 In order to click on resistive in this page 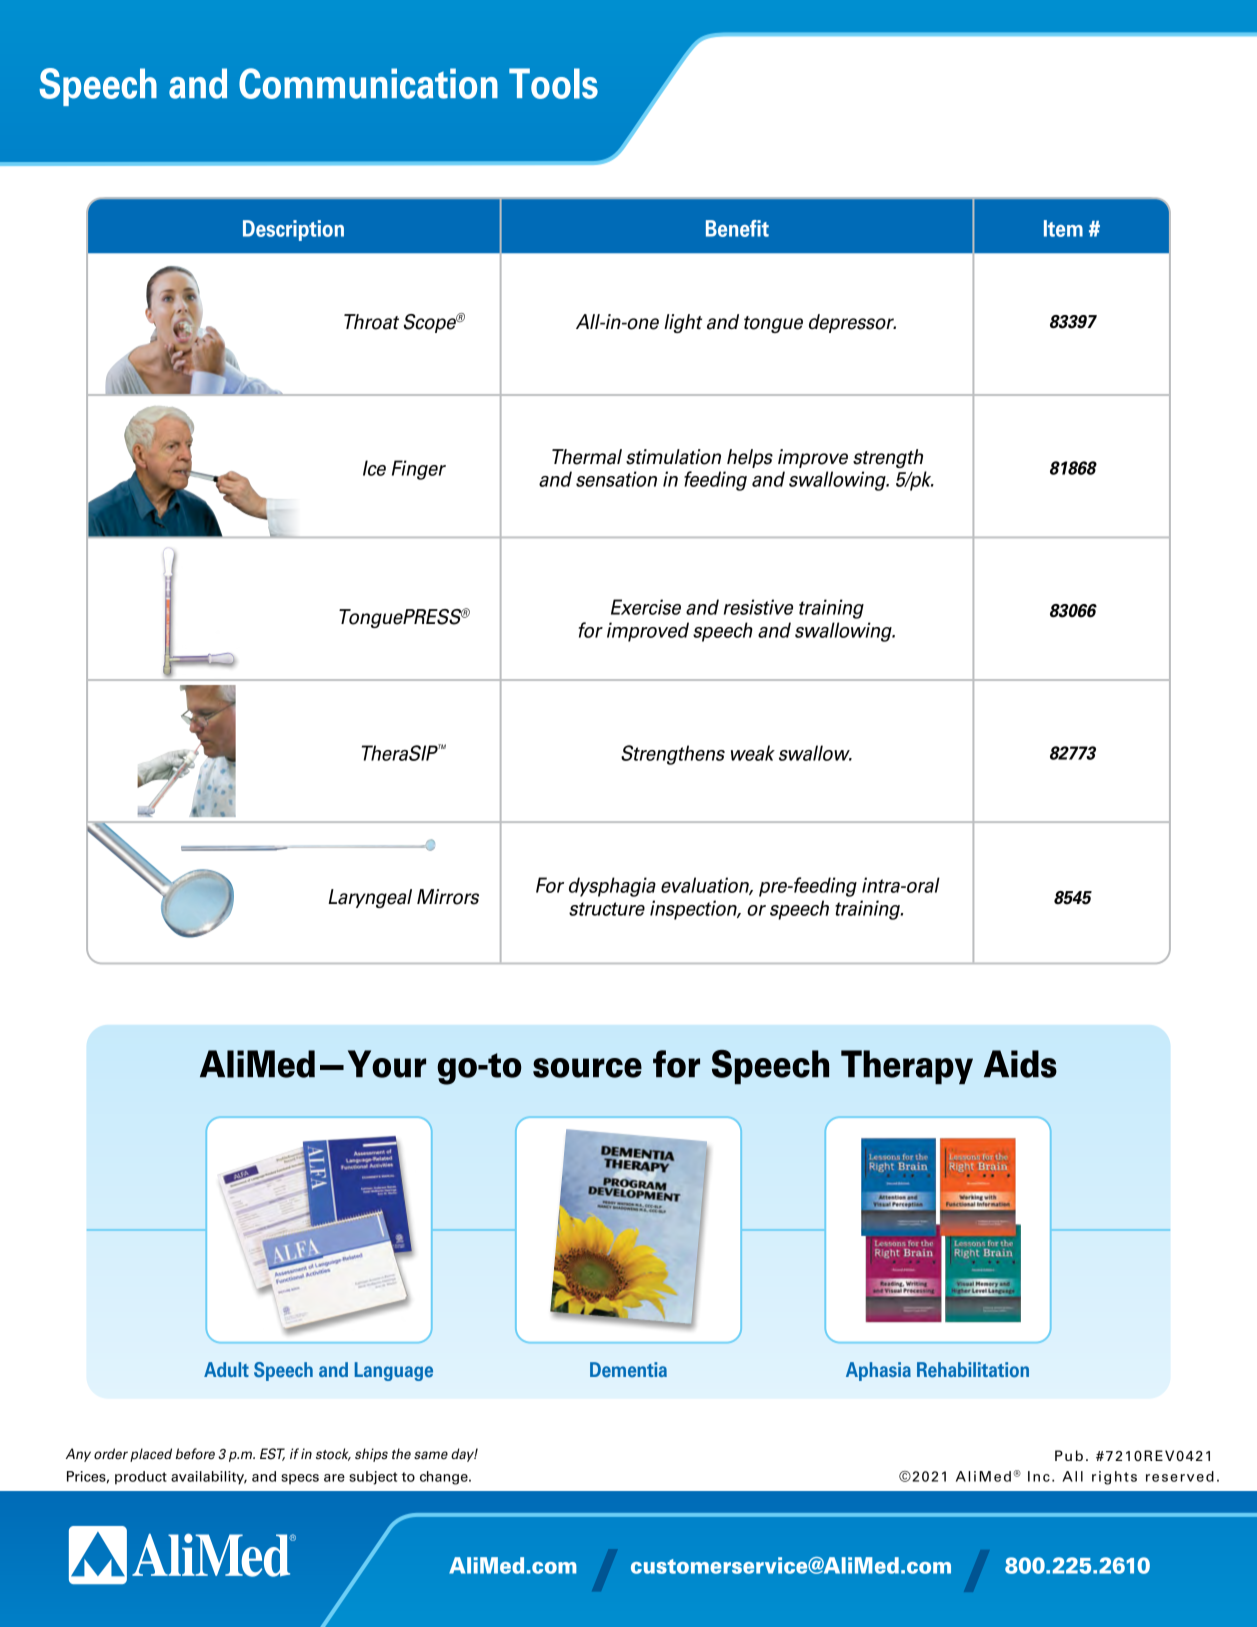, I will do `click(758, 607)`.
